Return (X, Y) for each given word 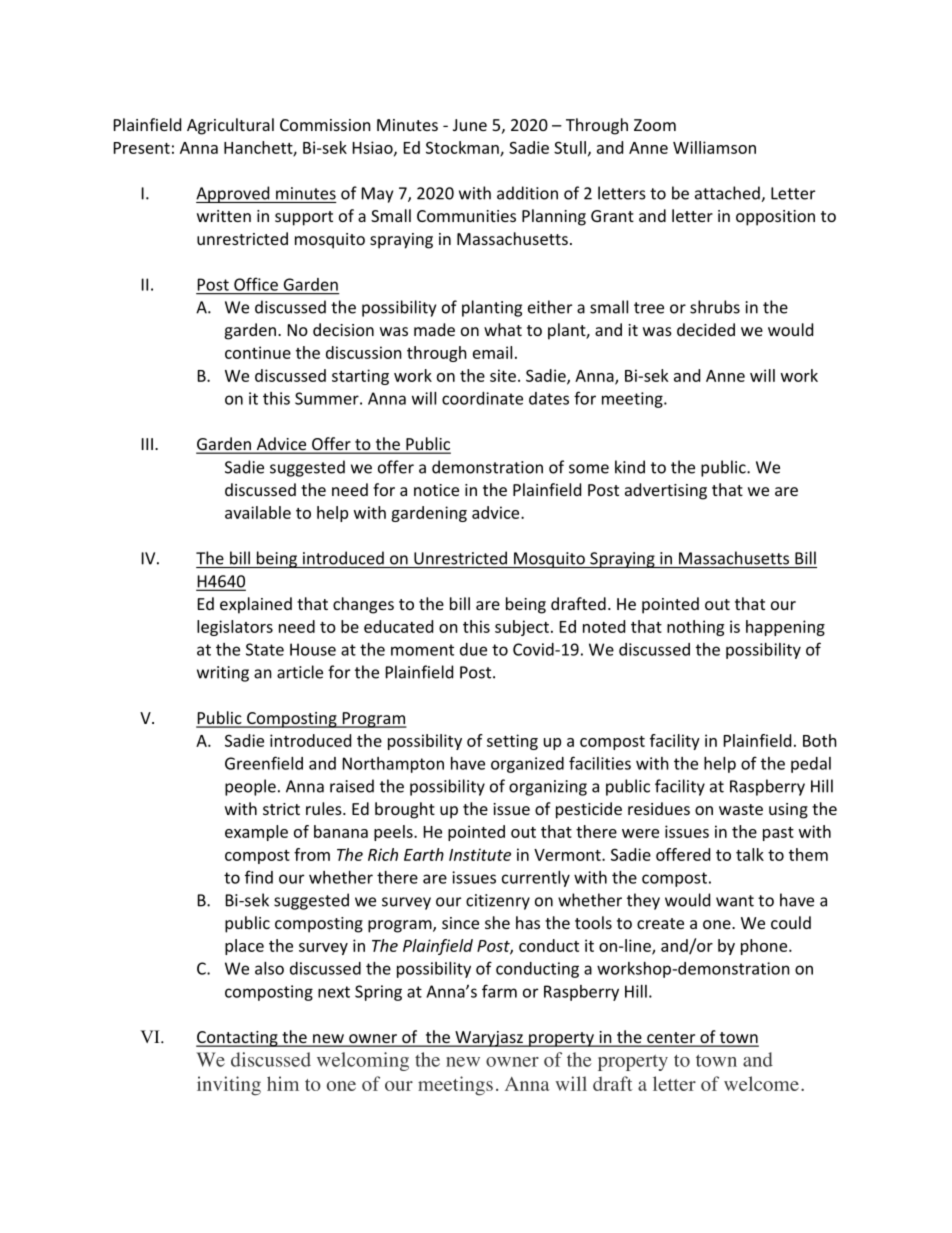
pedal (811, 765)
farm (499, 991)
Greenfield (264, 763)
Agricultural (230, 126)
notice (436, 490)
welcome (761, 1083)
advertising (666, 491)
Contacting (238, 1039)
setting (512, 742)
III (147, 444)
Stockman (463, 148)
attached (728, 194)
